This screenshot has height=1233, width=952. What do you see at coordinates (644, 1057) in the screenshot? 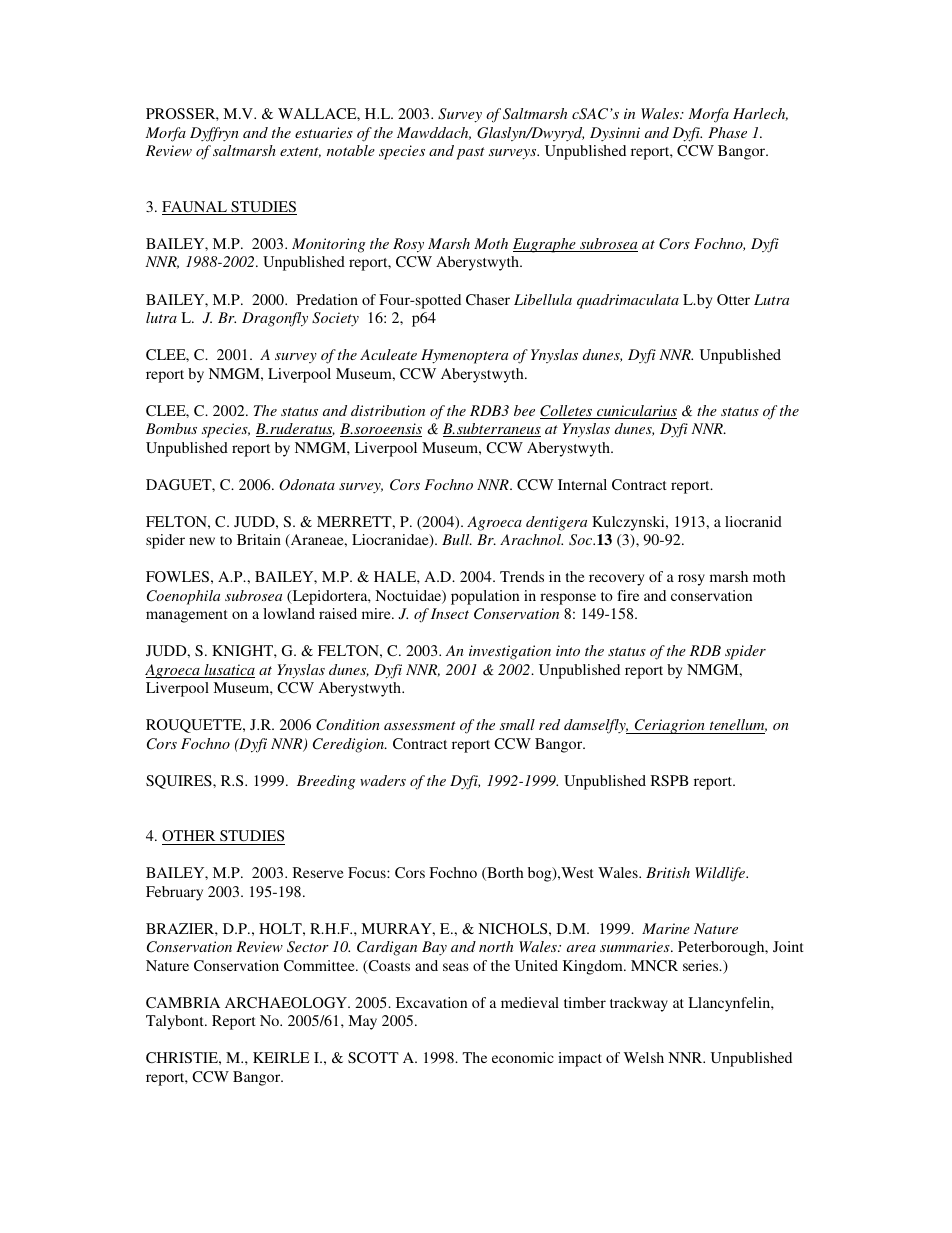
I see `Welsh` at bounding box center [644, 1057].
